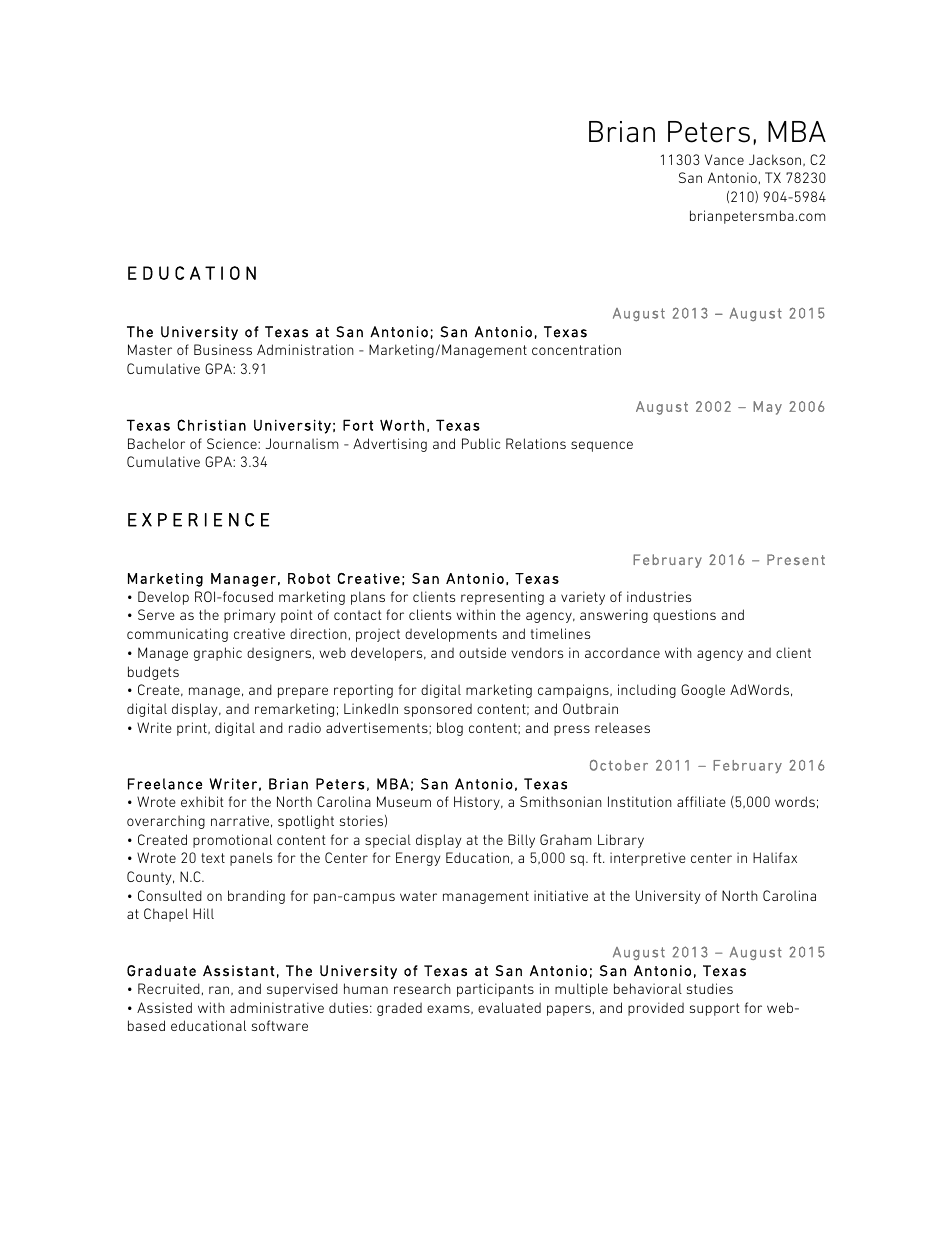 The image size is (952, 1233). I want to click on Assistant, so click(239, 971).
